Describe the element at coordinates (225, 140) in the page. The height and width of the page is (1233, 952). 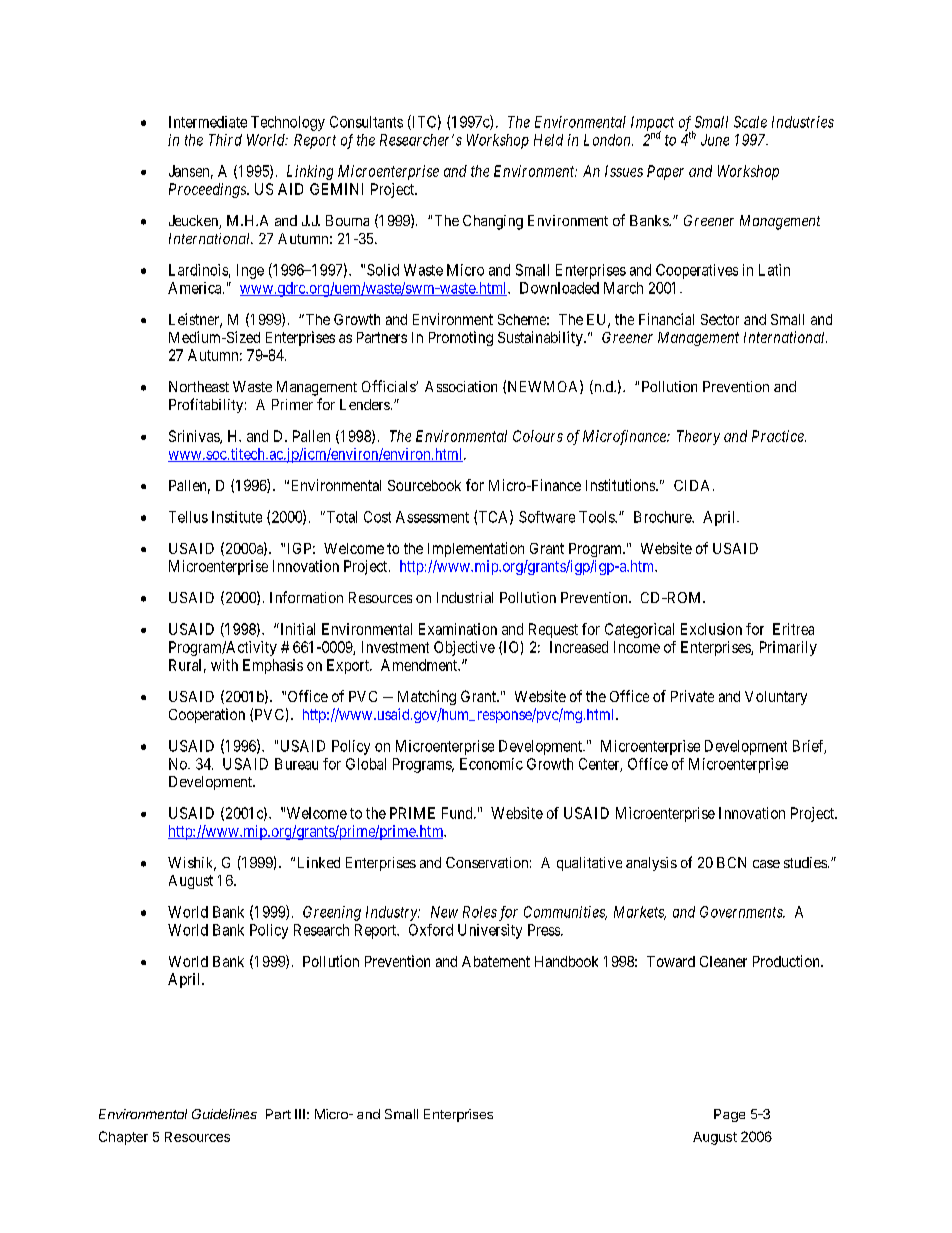
I see `Third` at that location.
